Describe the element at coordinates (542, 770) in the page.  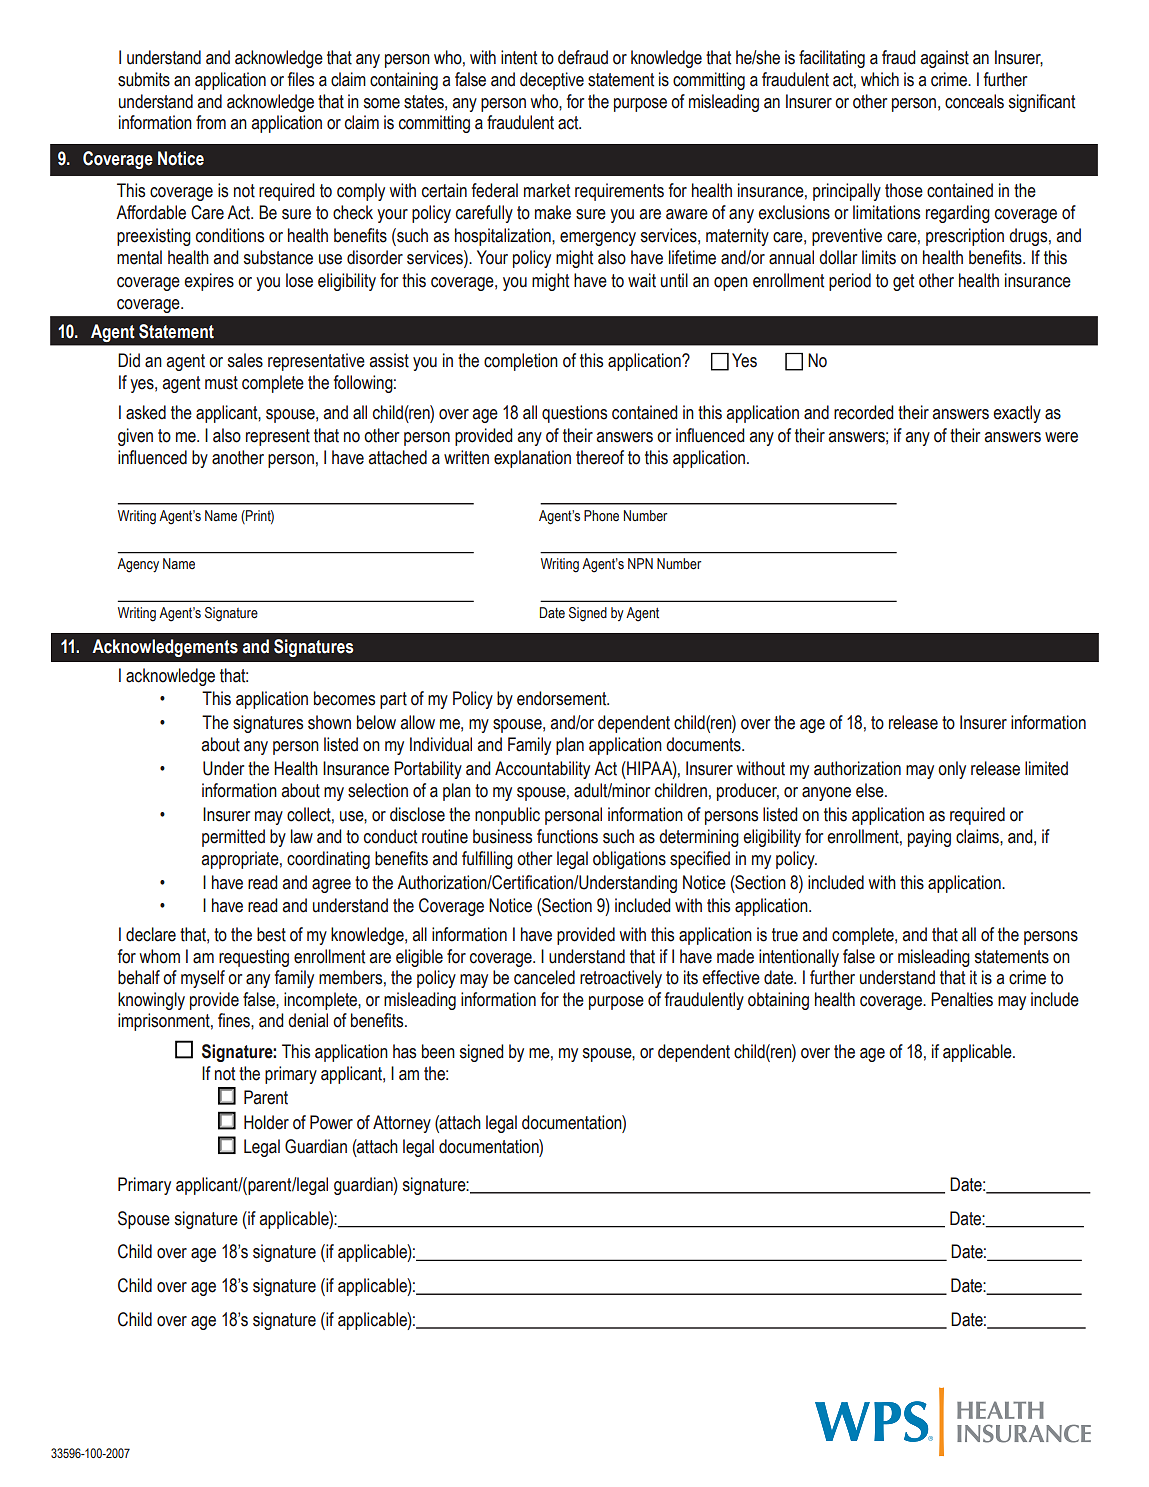
I see `Accountability` at that location.
